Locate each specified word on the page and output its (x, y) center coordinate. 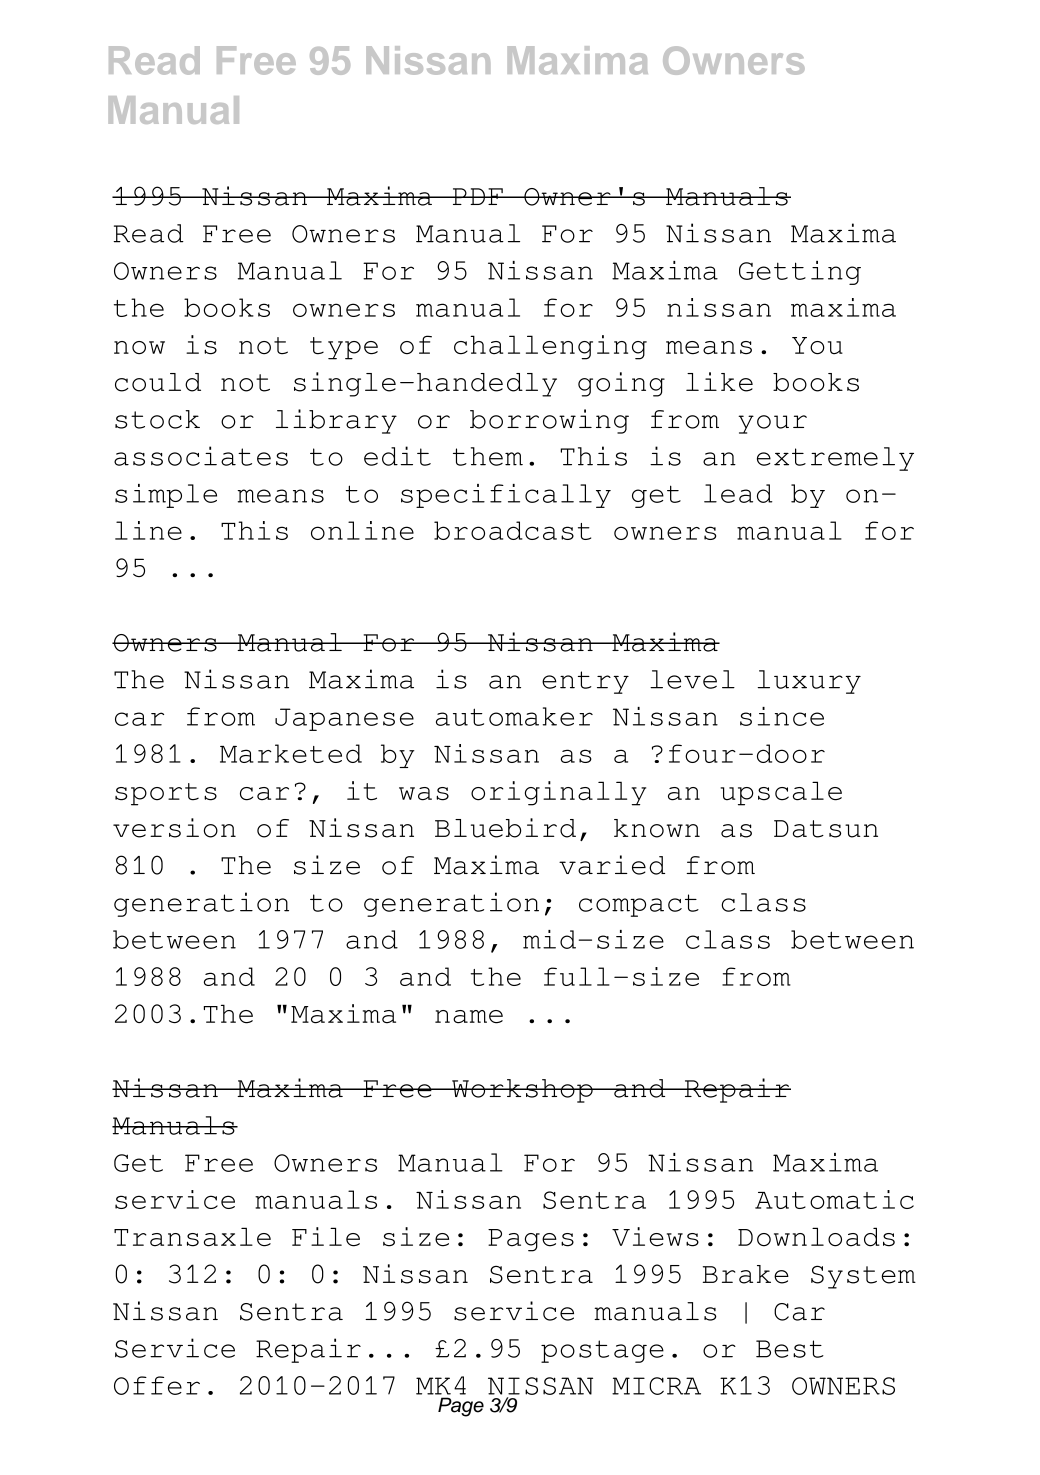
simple (166, 496)
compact (639, 905)
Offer (157, 1385)
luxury (809, 682)
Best (790, 1349)
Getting (800, 273)
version (174, 828)
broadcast (512, 530)
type (344, 348)
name (469, 1017)
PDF (477, 196)
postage (602, 1351)
